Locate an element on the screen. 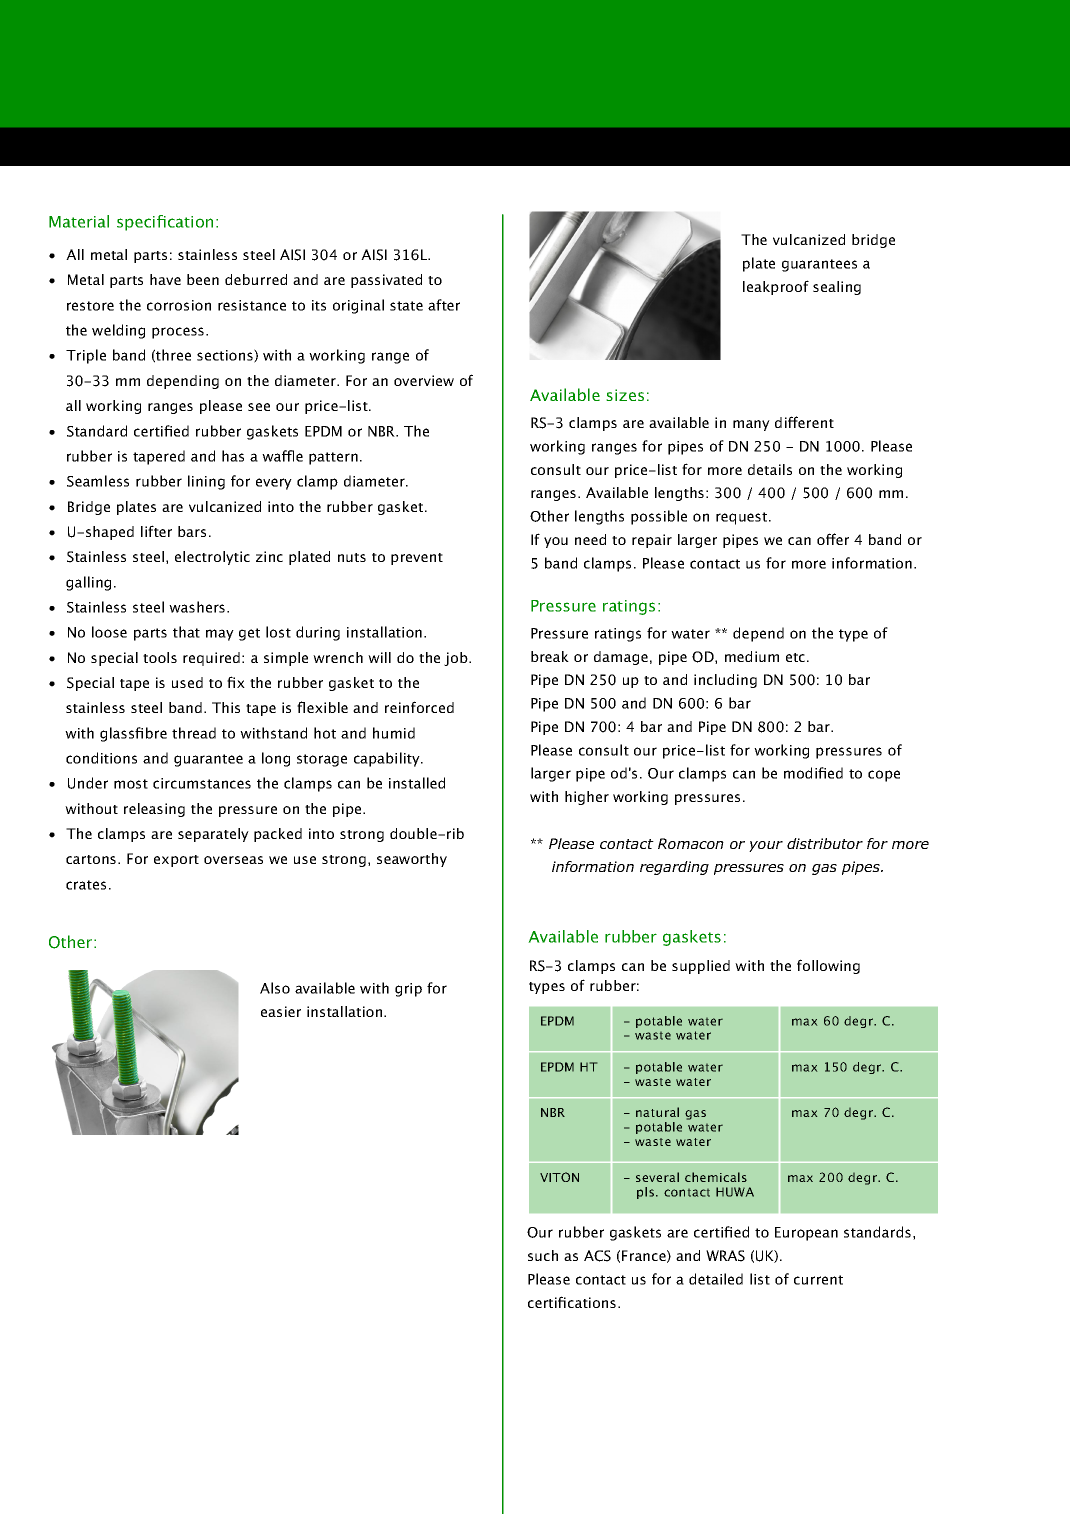 The image size is (1070, 1514). washers is located at coordinates (198, 607).
